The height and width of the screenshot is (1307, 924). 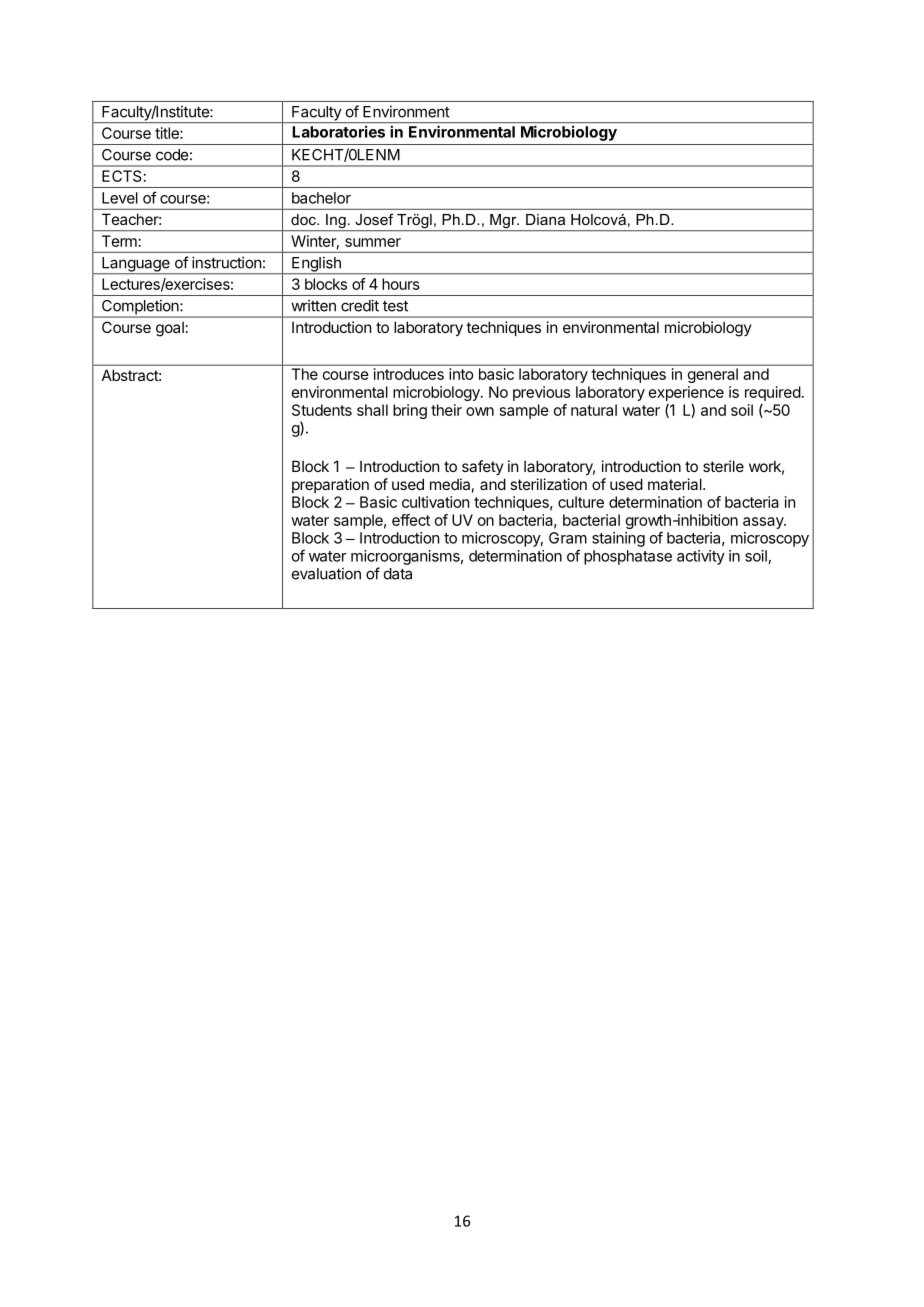 I want to click on Laboratories, so click(x=339, y=132).
